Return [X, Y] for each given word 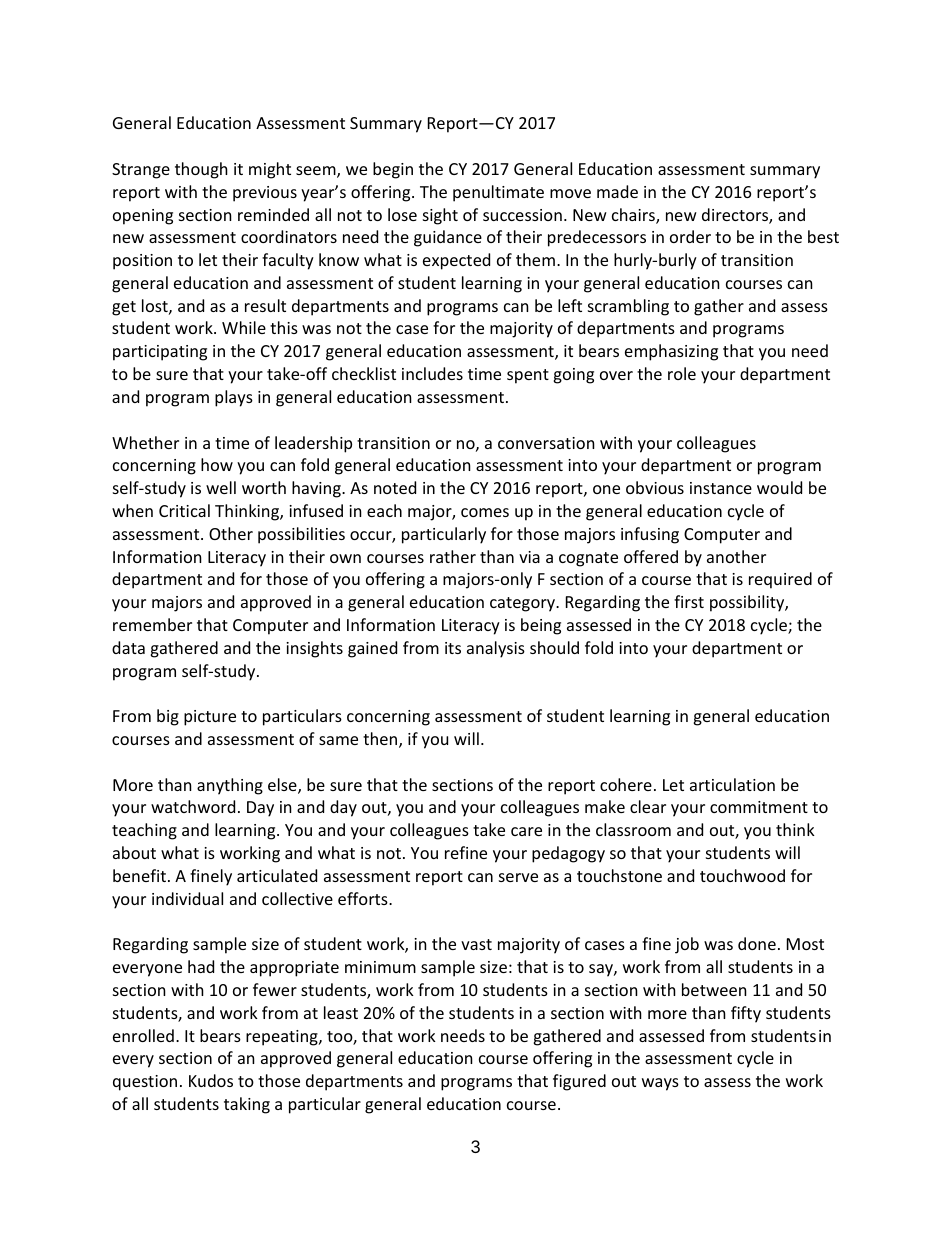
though [201, 170]
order [690, 236]
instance [721, 488]
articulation [732, 784]
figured [579, 1082]
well [221, 487]
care [526, 831]
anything [230, 786]
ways [660, 1084]
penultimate [498, 193]
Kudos [211, 1080]
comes [485, 512]
